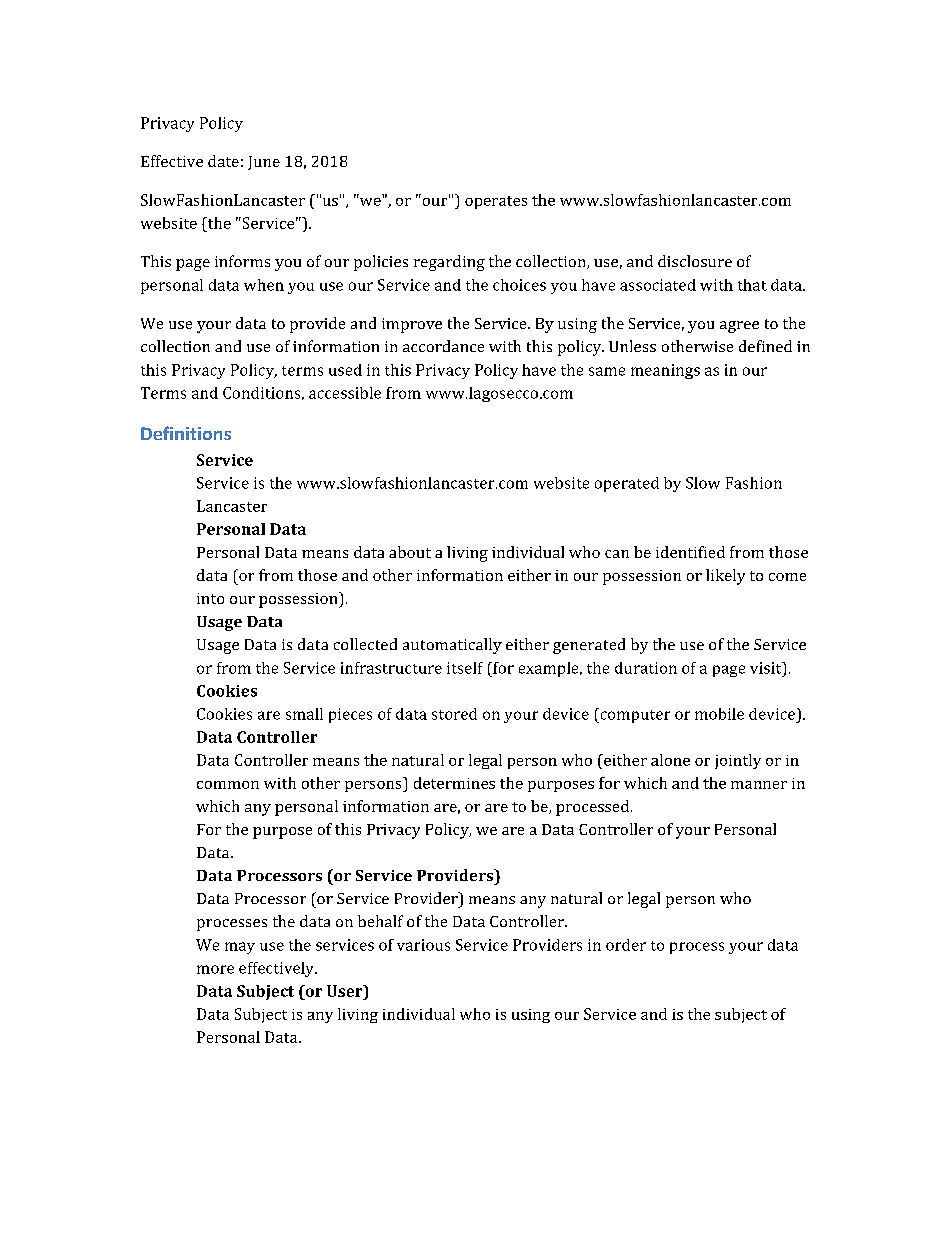 The height and width of the document is (1233, 952). What do you see at coordinates (665, 371) in the document?
I see `meanings` at bounding box center [665, 371].
